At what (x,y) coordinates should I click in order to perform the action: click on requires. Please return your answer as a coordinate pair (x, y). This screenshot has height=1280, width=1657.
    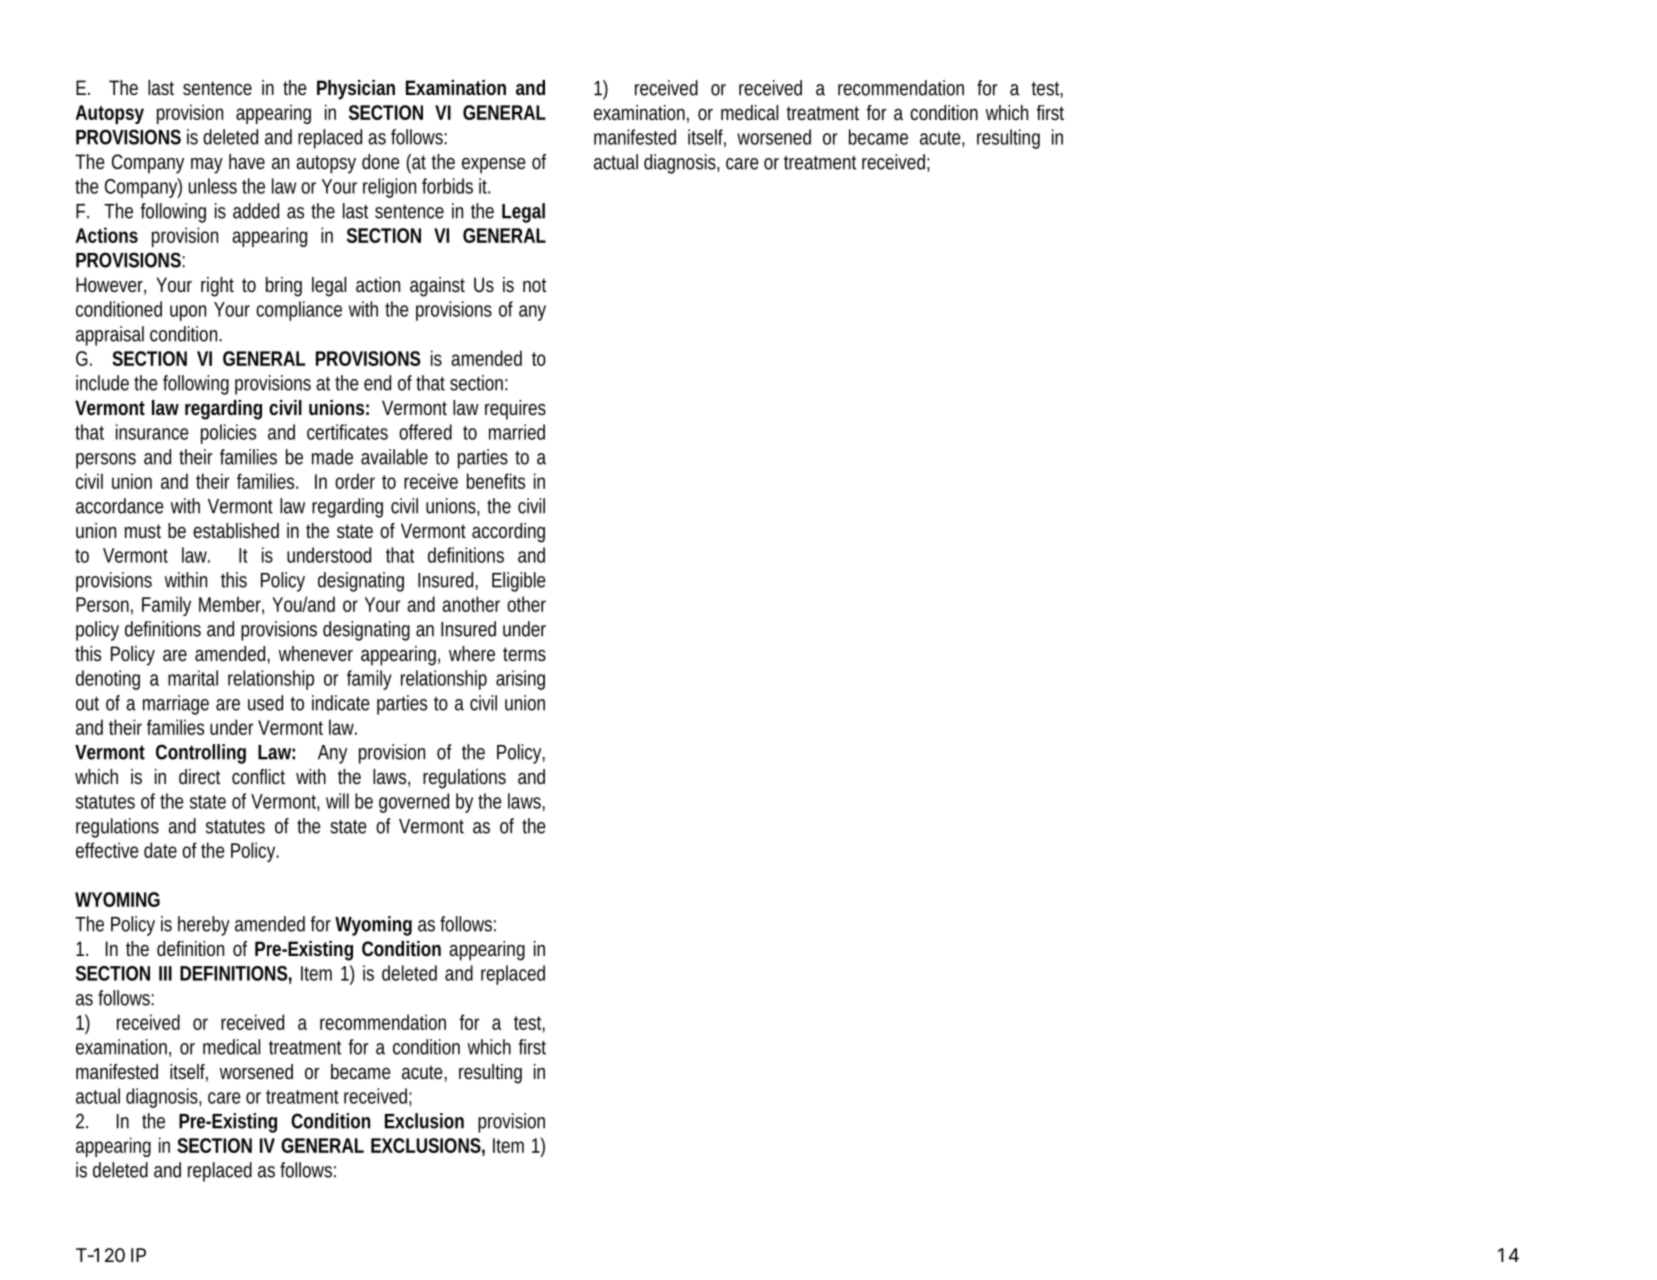
    Looking at the image, I should click on (515, 410).
